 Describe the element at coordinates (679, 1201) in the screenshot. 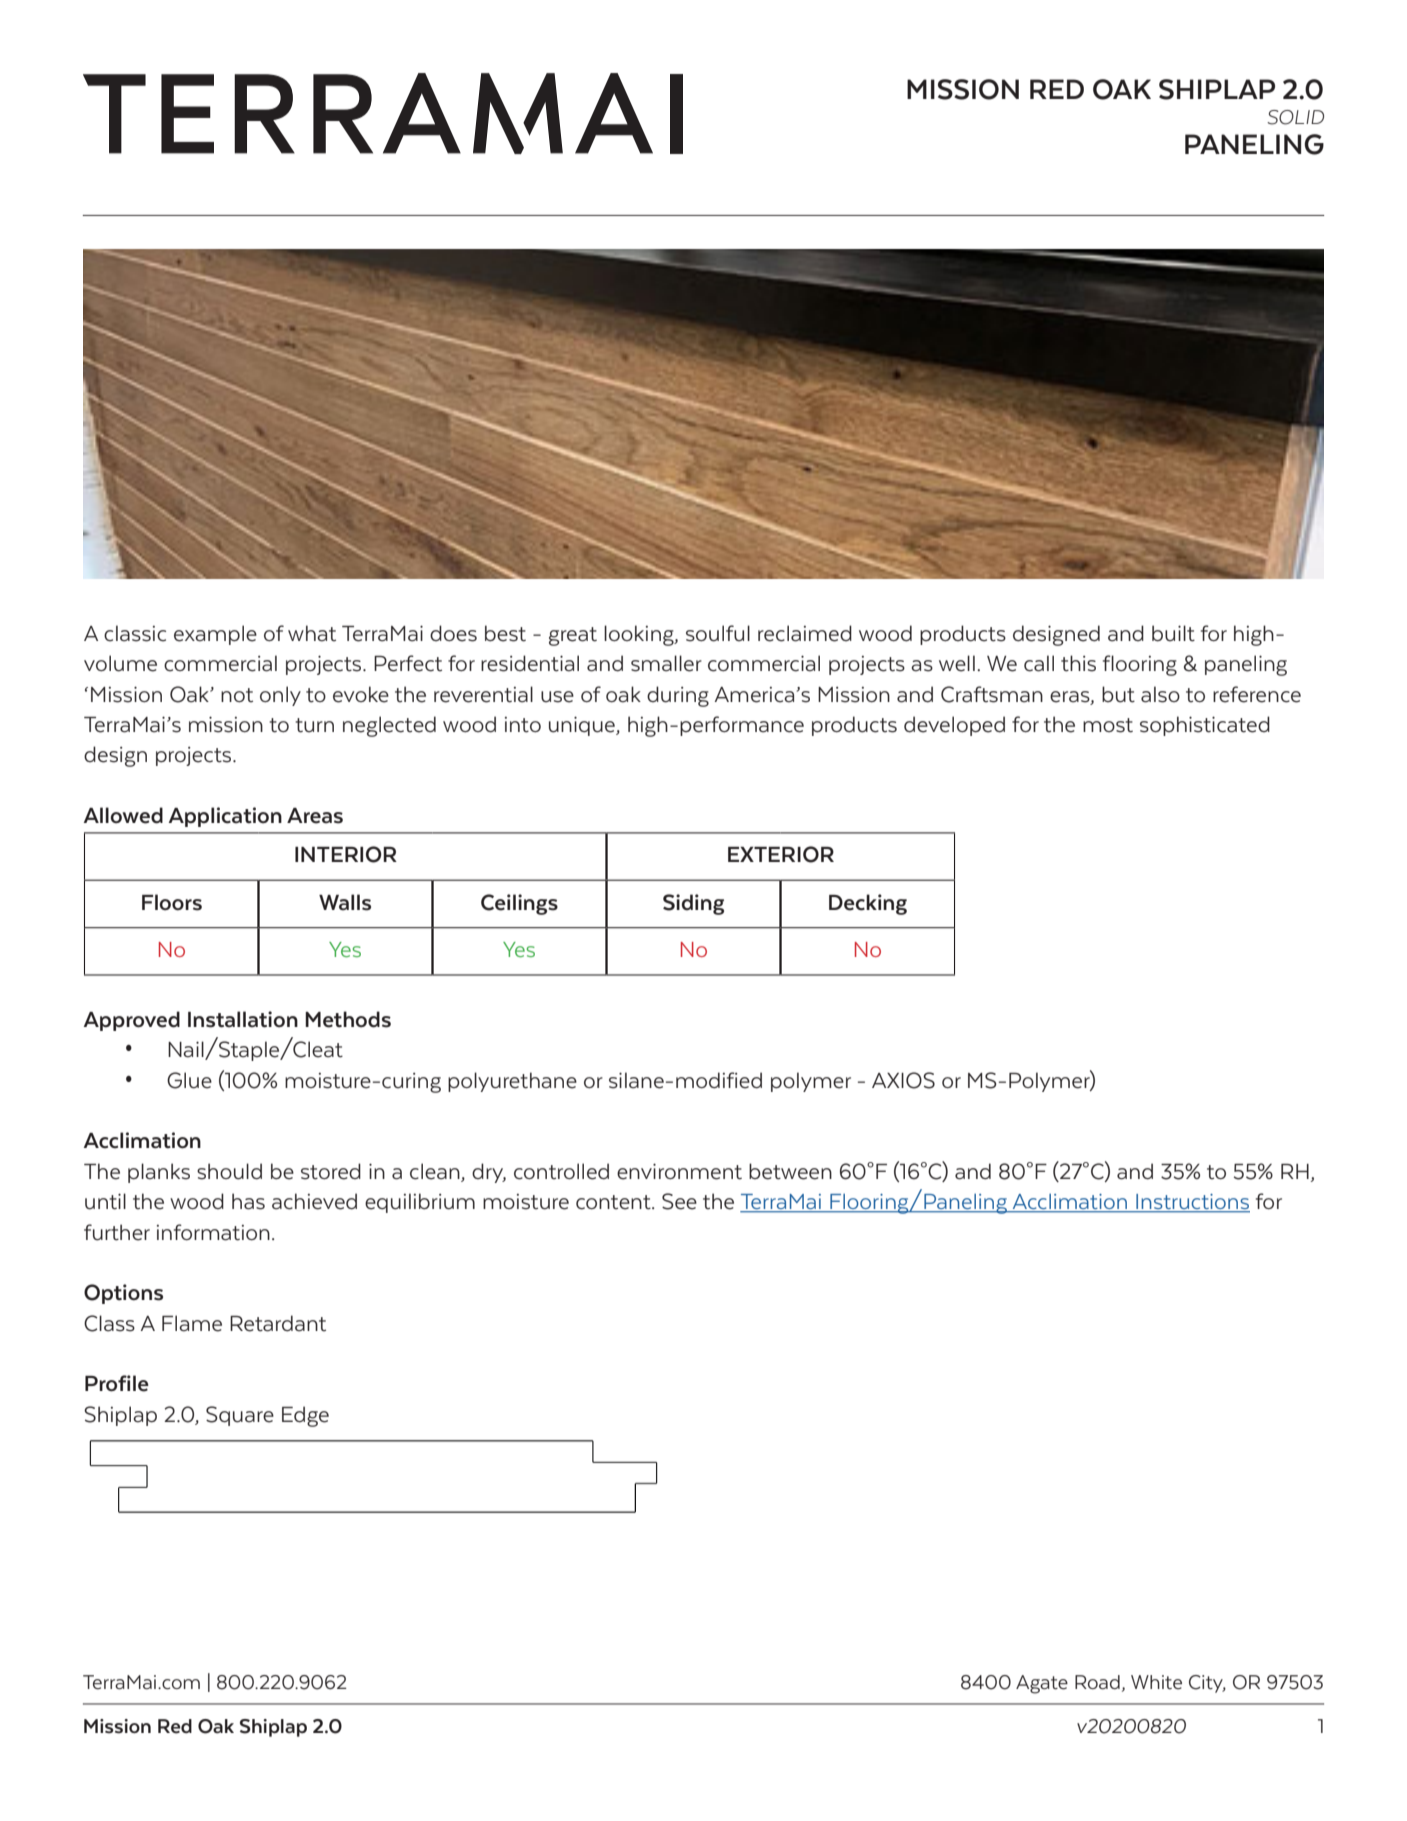

I see `See` at that location.
